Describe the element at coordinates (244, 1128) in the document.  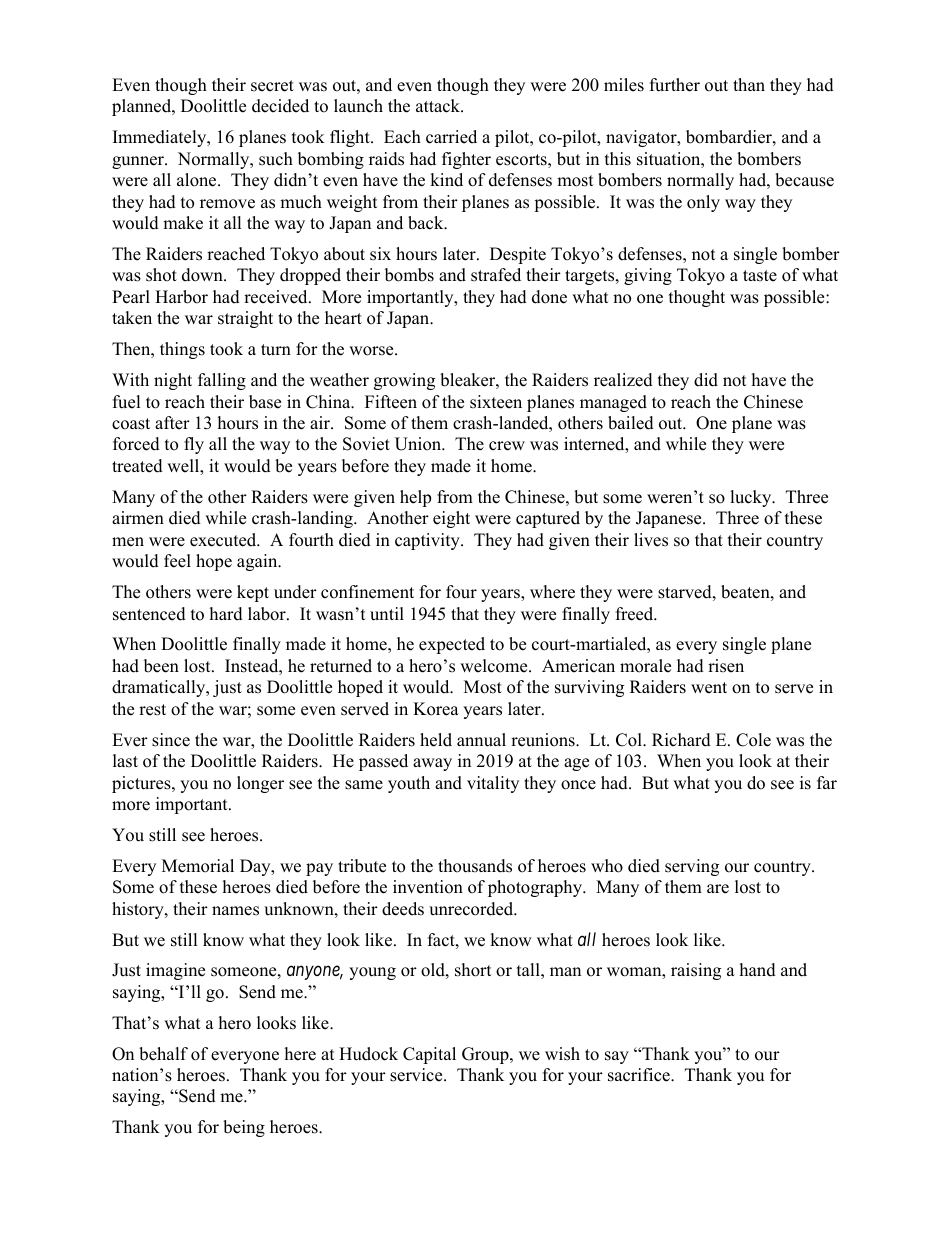
I see `being` at that location.
